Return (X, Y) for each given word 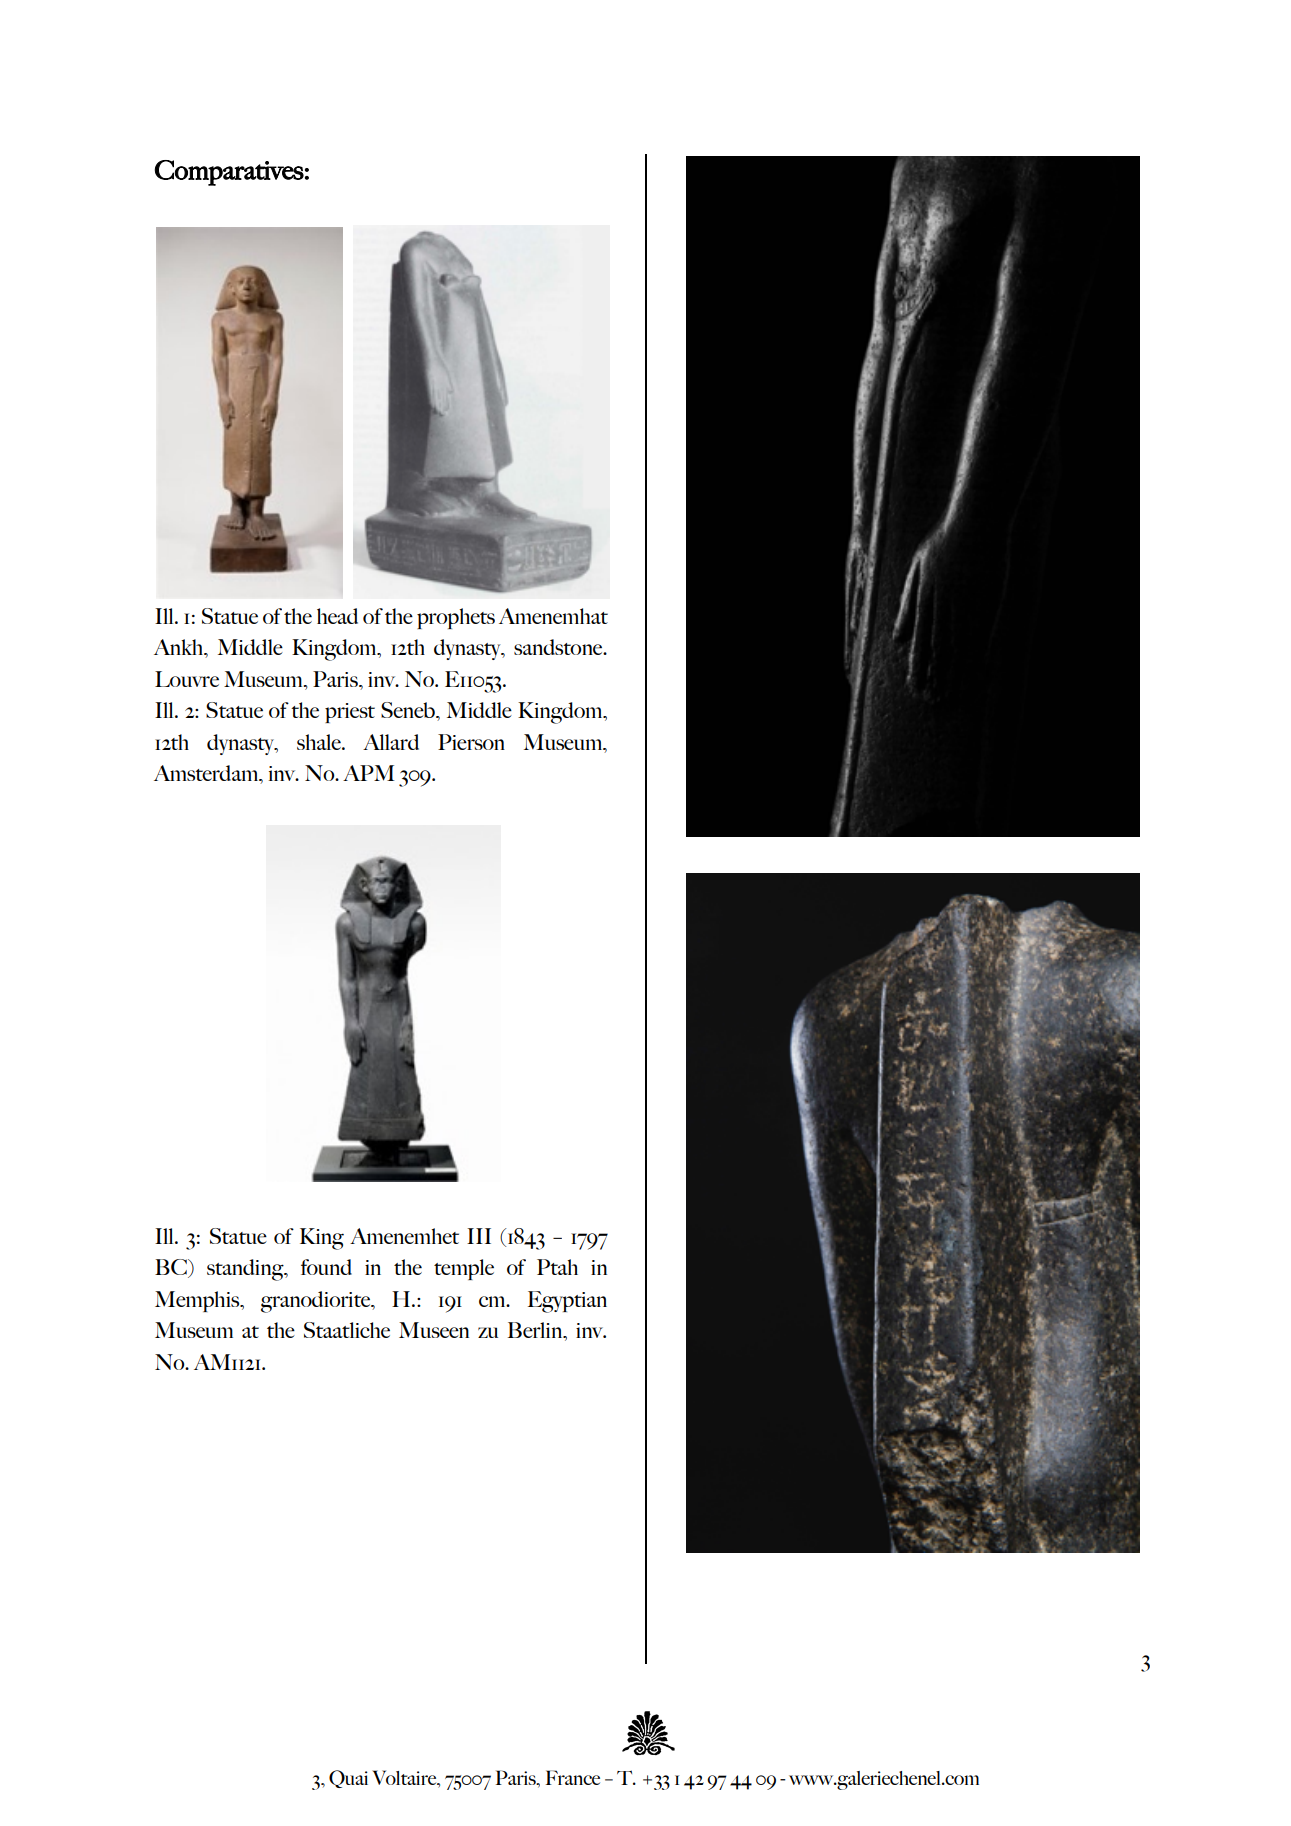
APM (369, 773)
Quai (348, 1779)
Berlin (536, 1330)
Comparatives (229, 173)
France (573, 1777)
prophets (456, 618)
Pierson (471, 742)
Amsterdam (207, 774)
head (337, 616)
